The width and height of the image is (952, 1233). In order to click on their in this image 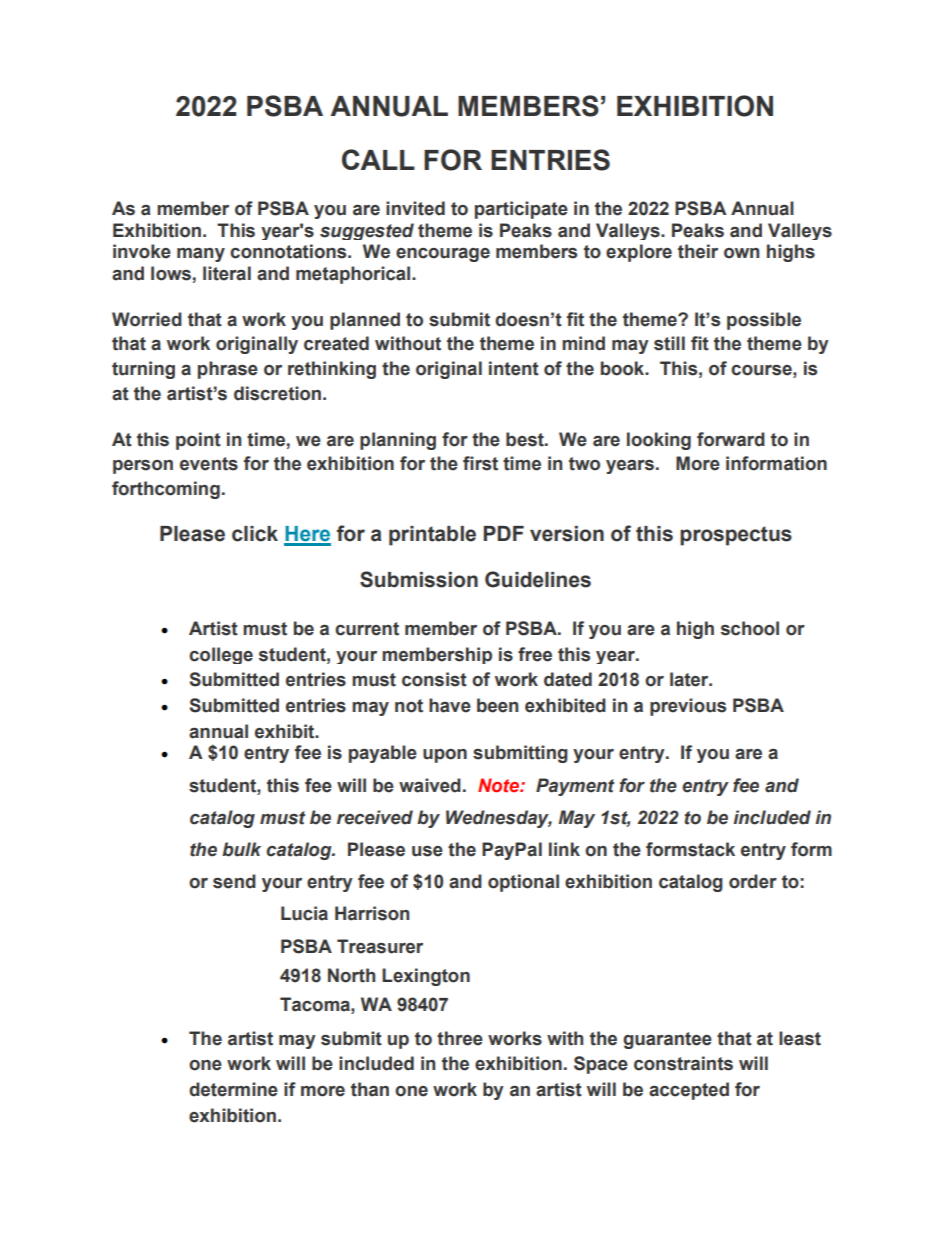, I will do `click(698, 251)`.
